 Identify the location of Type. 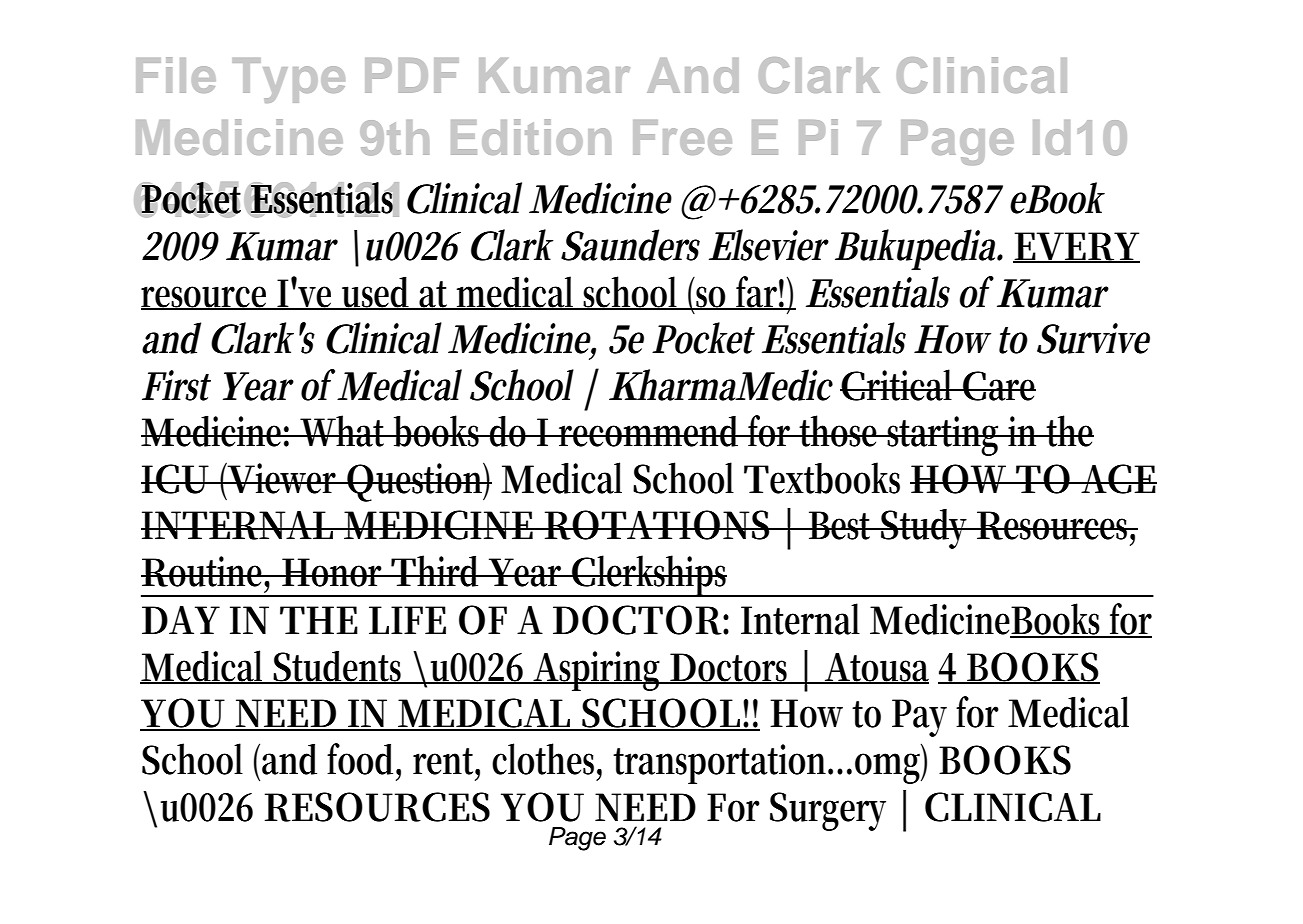
(288, 80).
